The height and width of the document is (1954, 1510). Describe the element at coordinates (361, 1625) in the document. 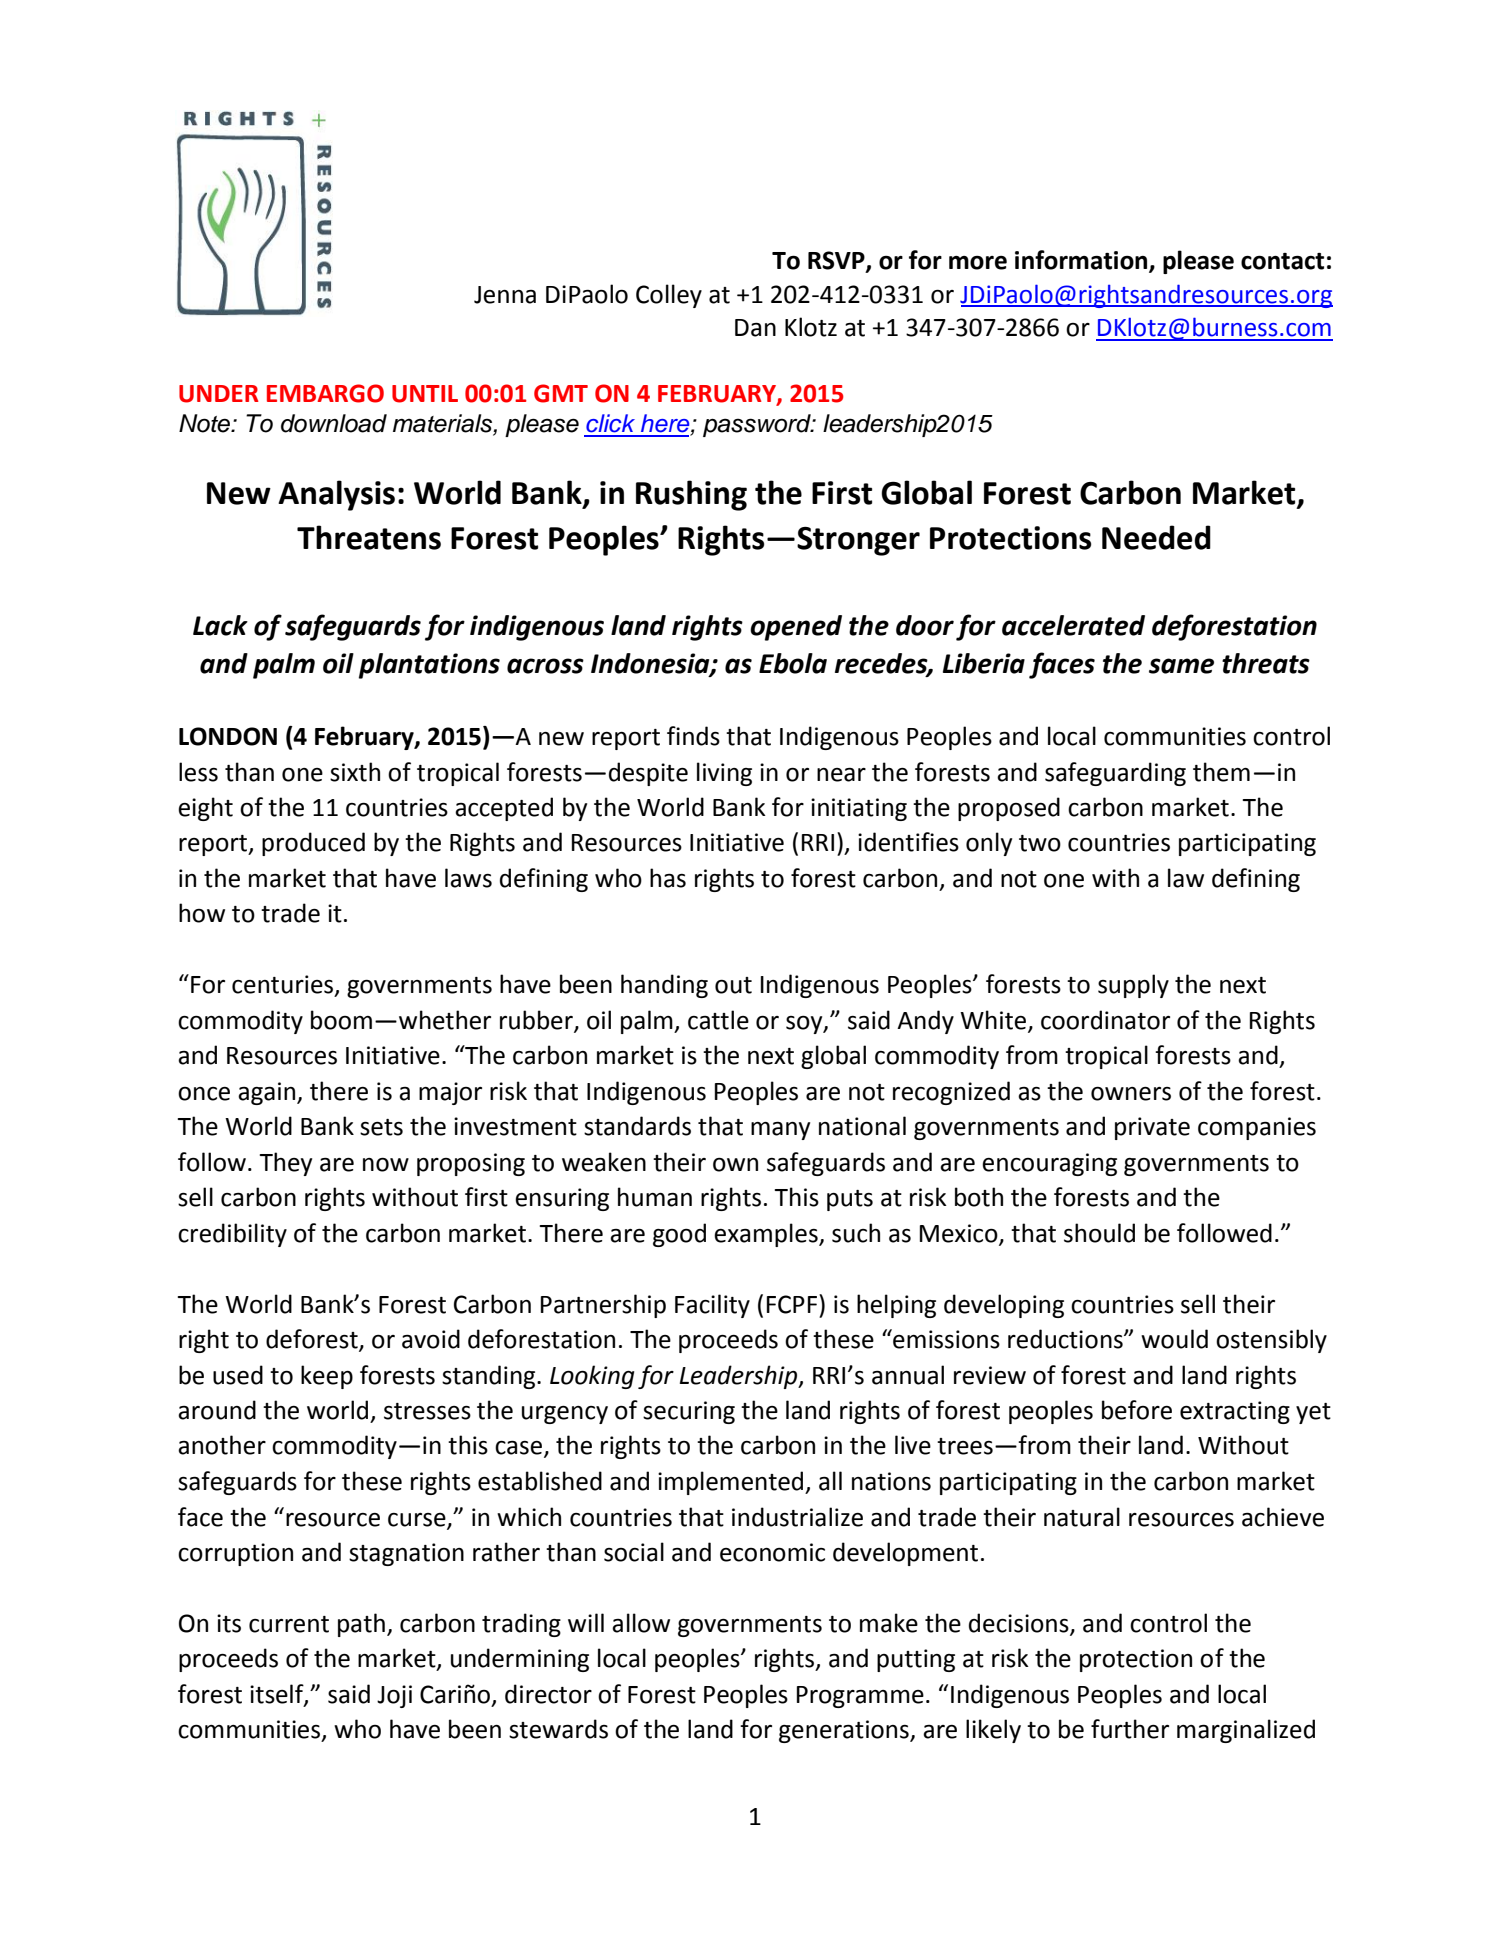

I see `path` at that location.
